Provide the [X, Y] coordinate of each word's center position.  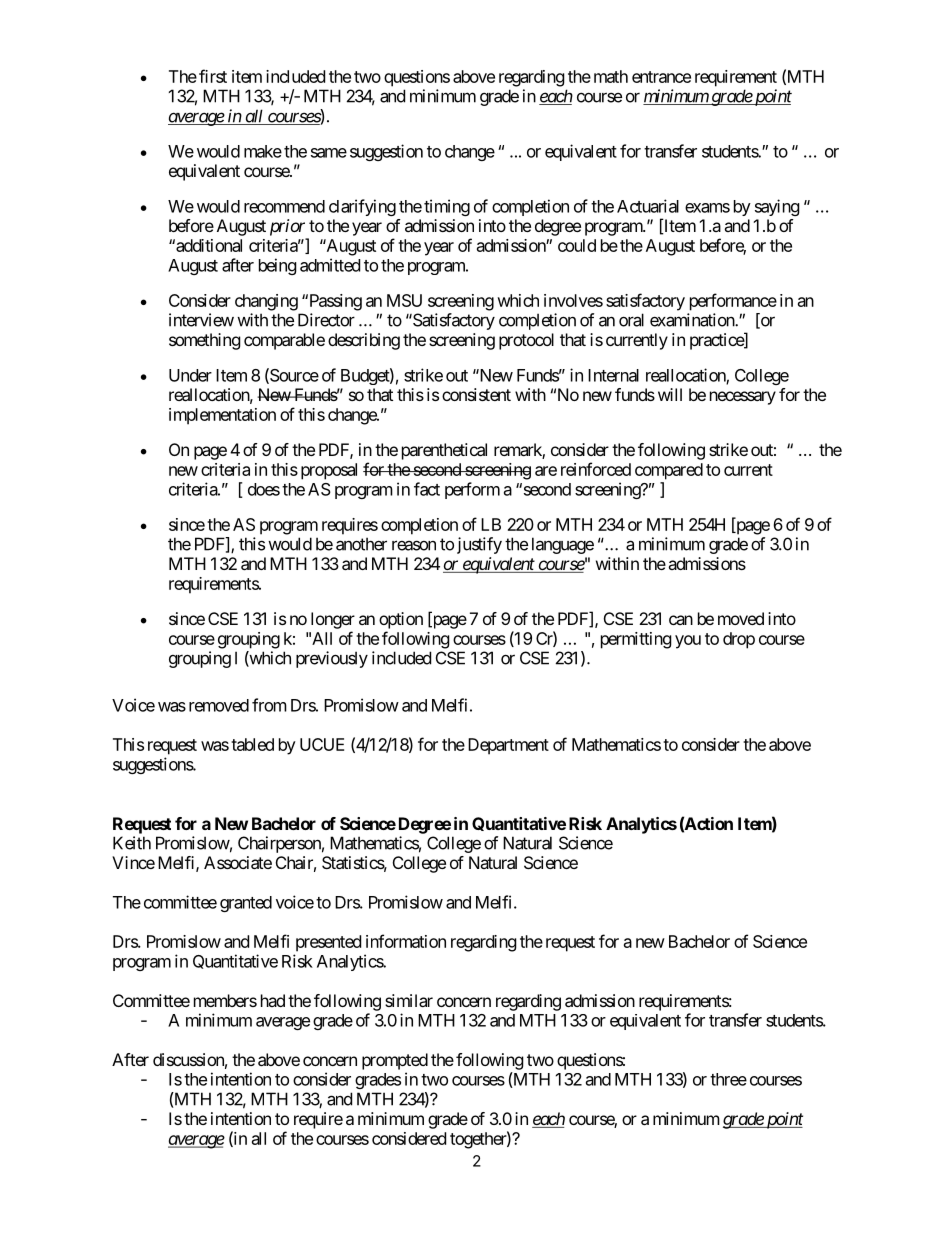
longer [333, 620]
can [681, 620]
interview [201, 320]
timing [447, 207]
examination [693, 320]
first [213, 76]
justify [479, 545]
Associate [238, 862]
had [273, 1000]
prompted [395, 1061]
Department [508, 746]
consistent [476, 394]
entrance [661, 77]
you [688, 642]
